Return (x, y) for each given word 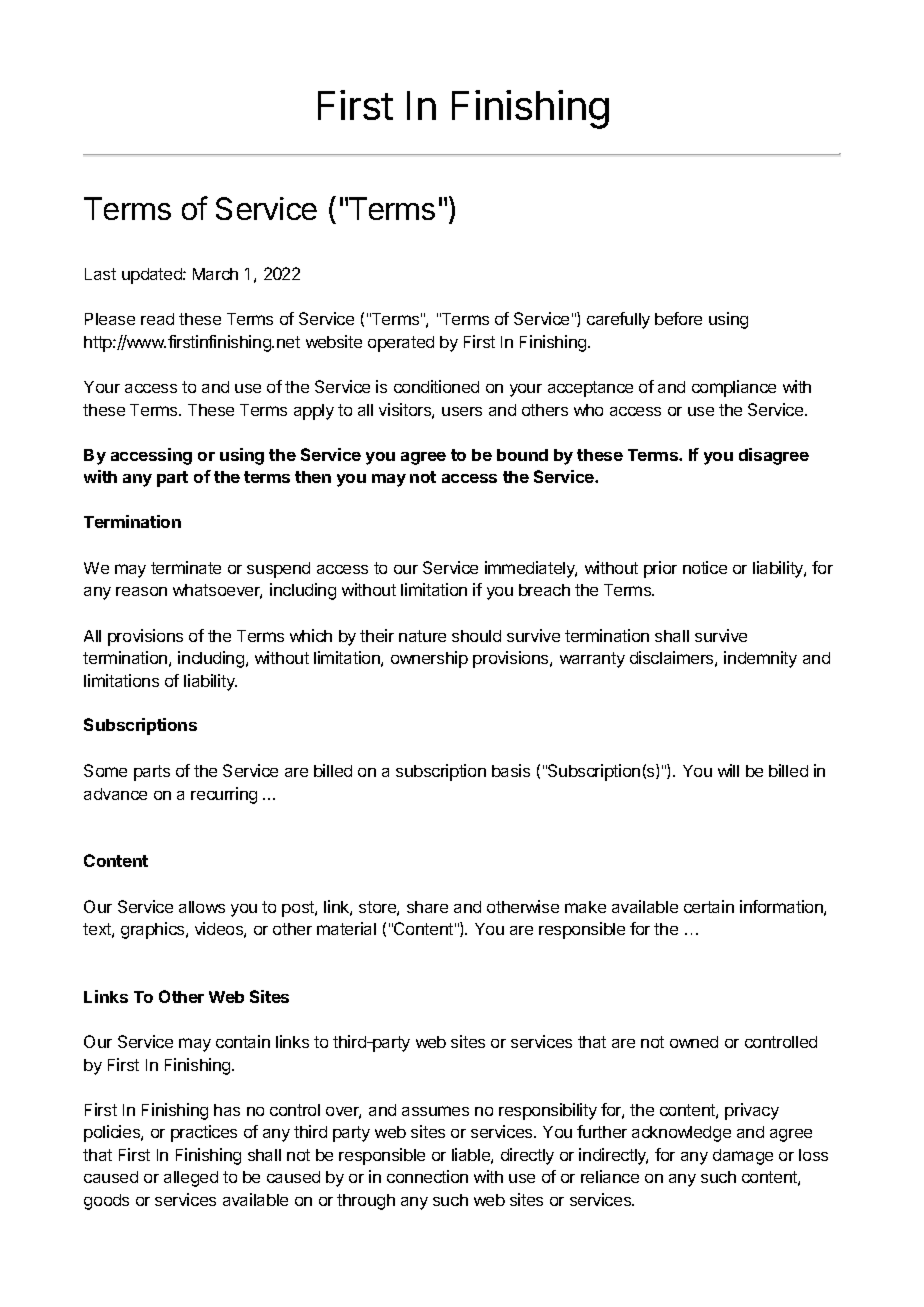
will (728, 770)
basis (511, 770)
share (427, 907)
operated (401, 344)
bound (522, 455)
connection (427, 1176)
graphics (154, 930)
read (157, 319)
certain (709, 906)
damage (743, 1157)
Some (105, 770)
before (678, 318)
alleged (191, 1179)
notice (705, 567)
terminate (186, 567)
